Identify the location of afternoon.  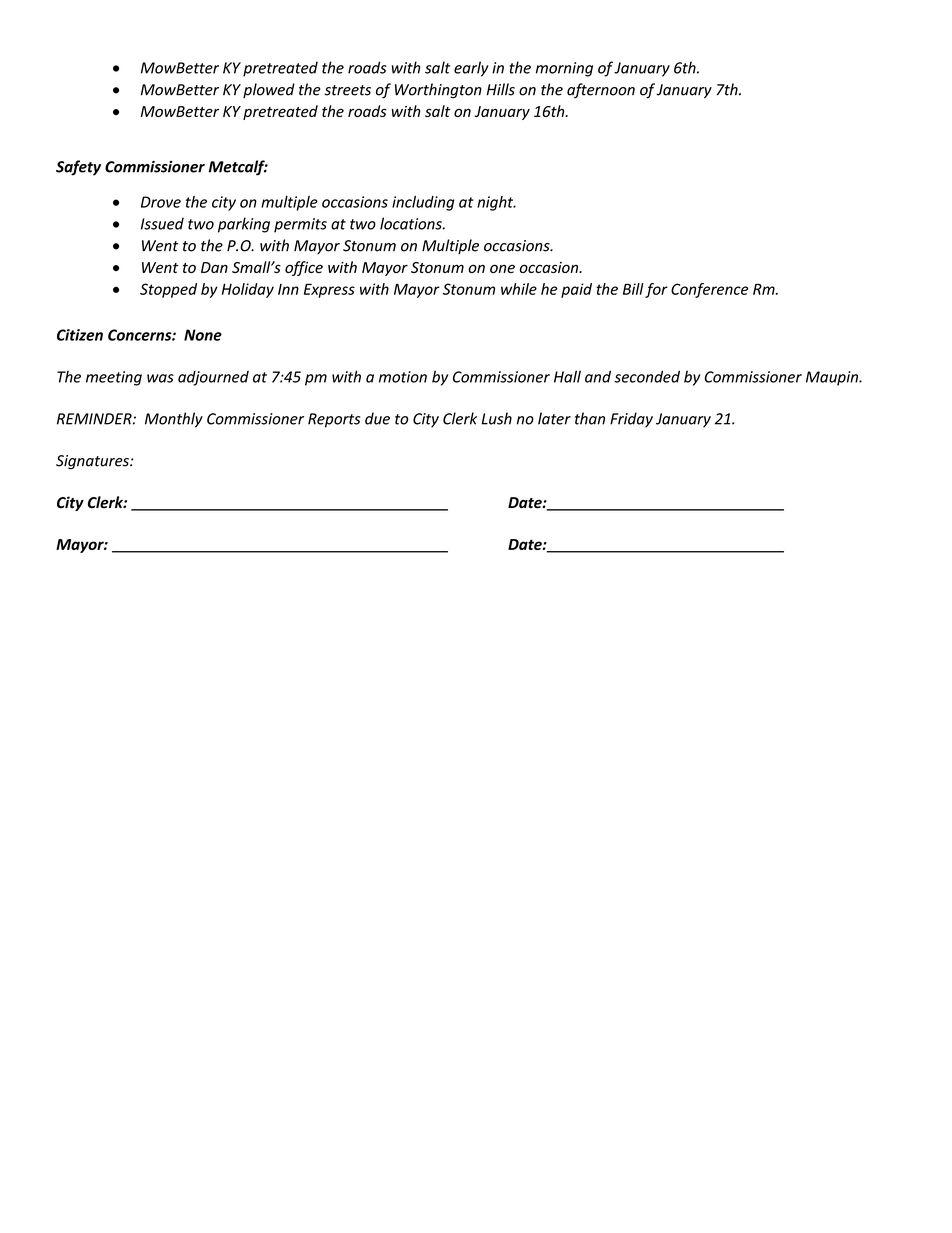
(601, 90).
